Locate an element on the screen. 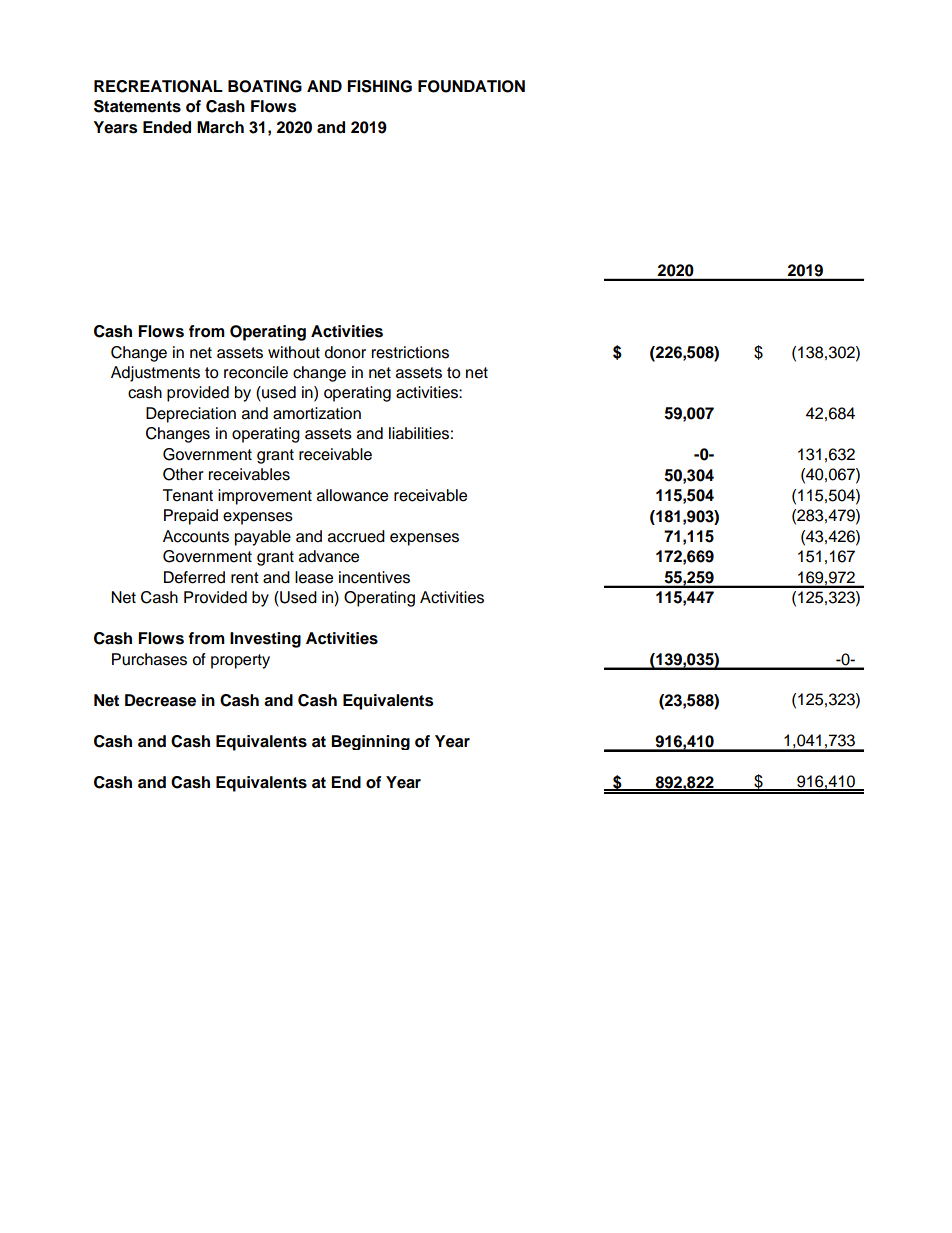  without is located at coordinates (294, 352).
